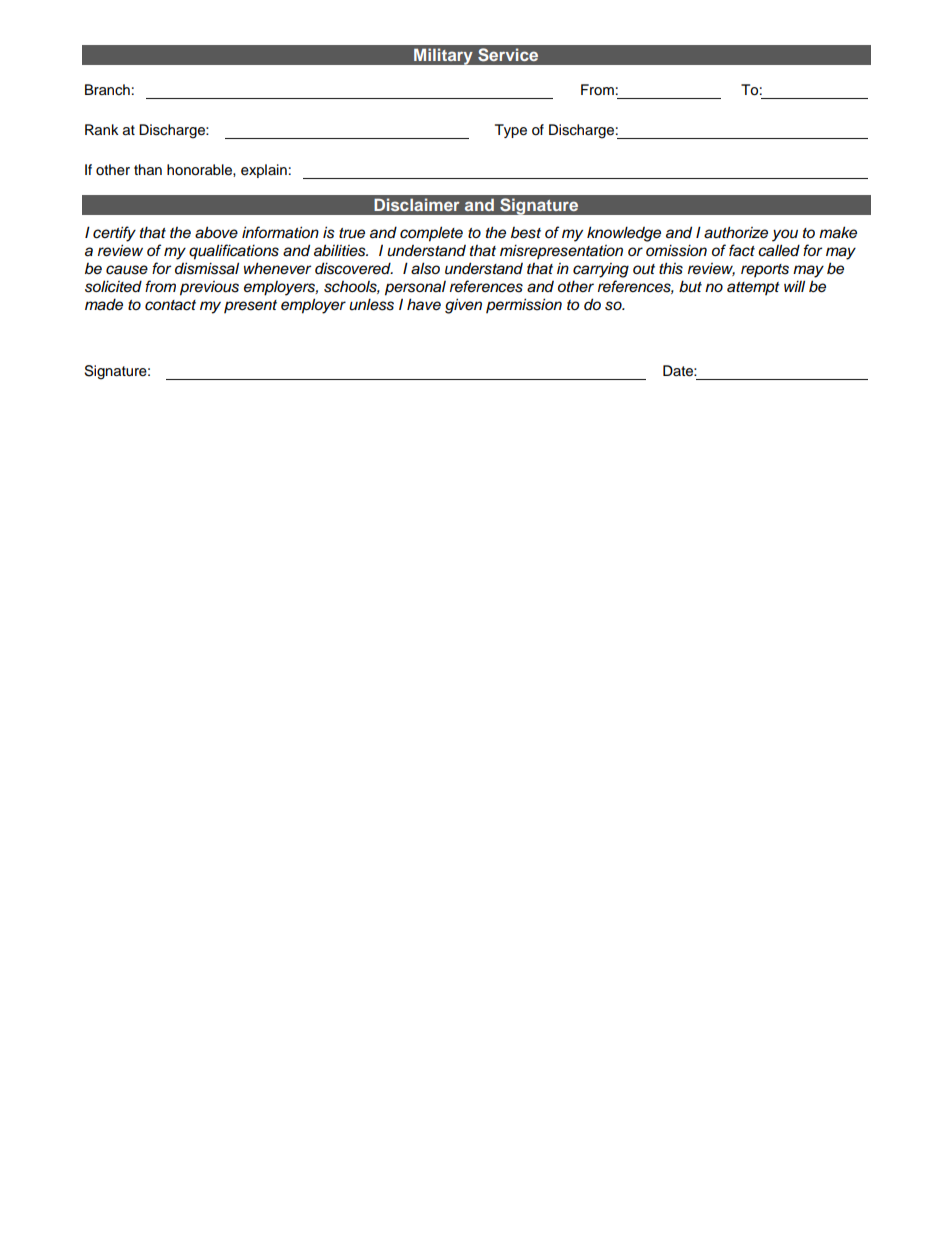 The height and width of the document is (1233, 952). What do you see at coordinates (102, 130) in the document?
I see `Rank` at bounding box center [102, 130].
